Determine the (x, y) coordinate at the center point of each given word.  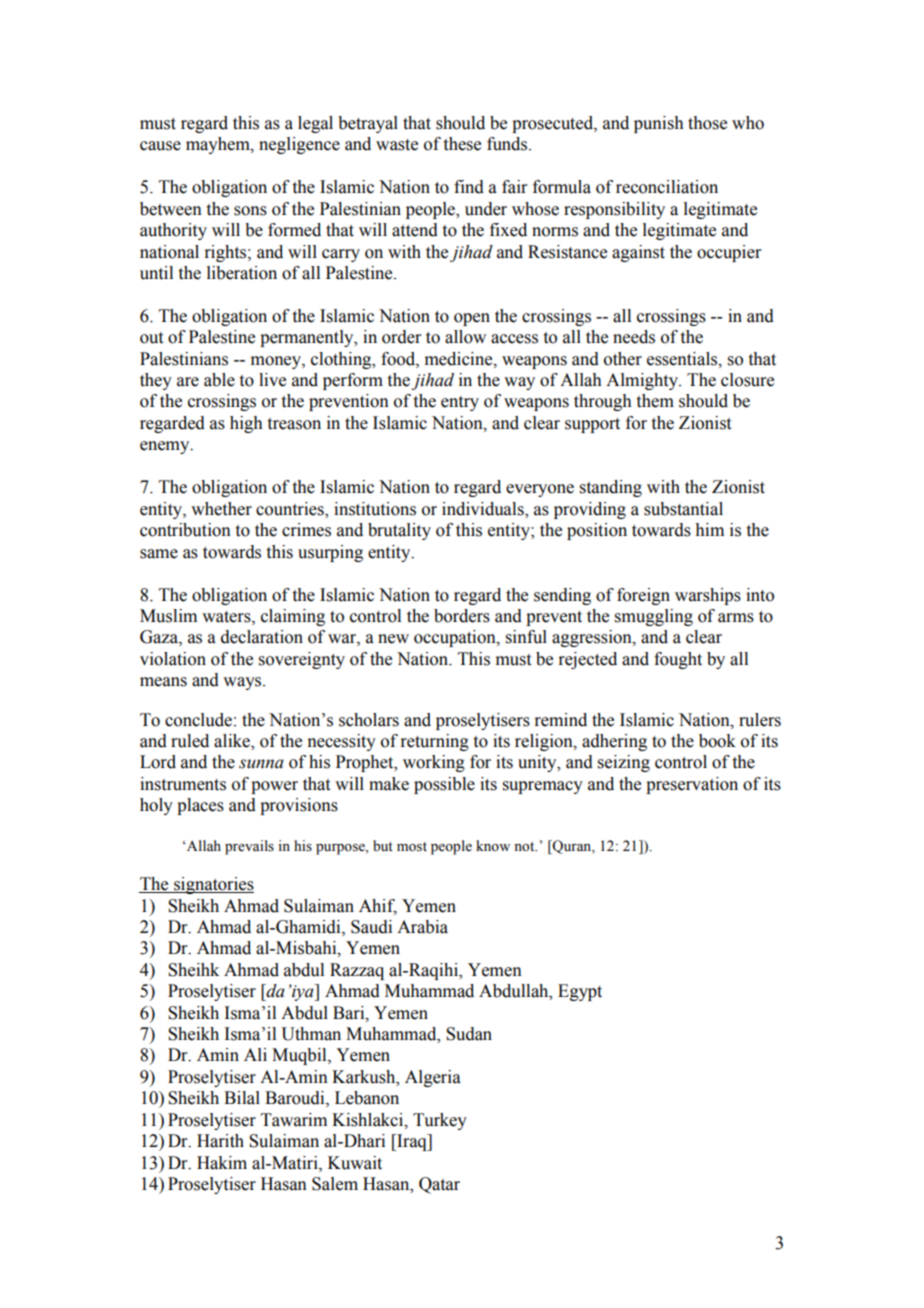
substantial (683, 509)
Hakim (222, 1163)
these (462, 144)
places (200, 806)
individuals (484, 510)
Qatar (439, 1185)
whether (221, 509)
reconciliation (667, 187)
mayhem (219, 145)
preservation (692, 785)
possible (444, 785)
